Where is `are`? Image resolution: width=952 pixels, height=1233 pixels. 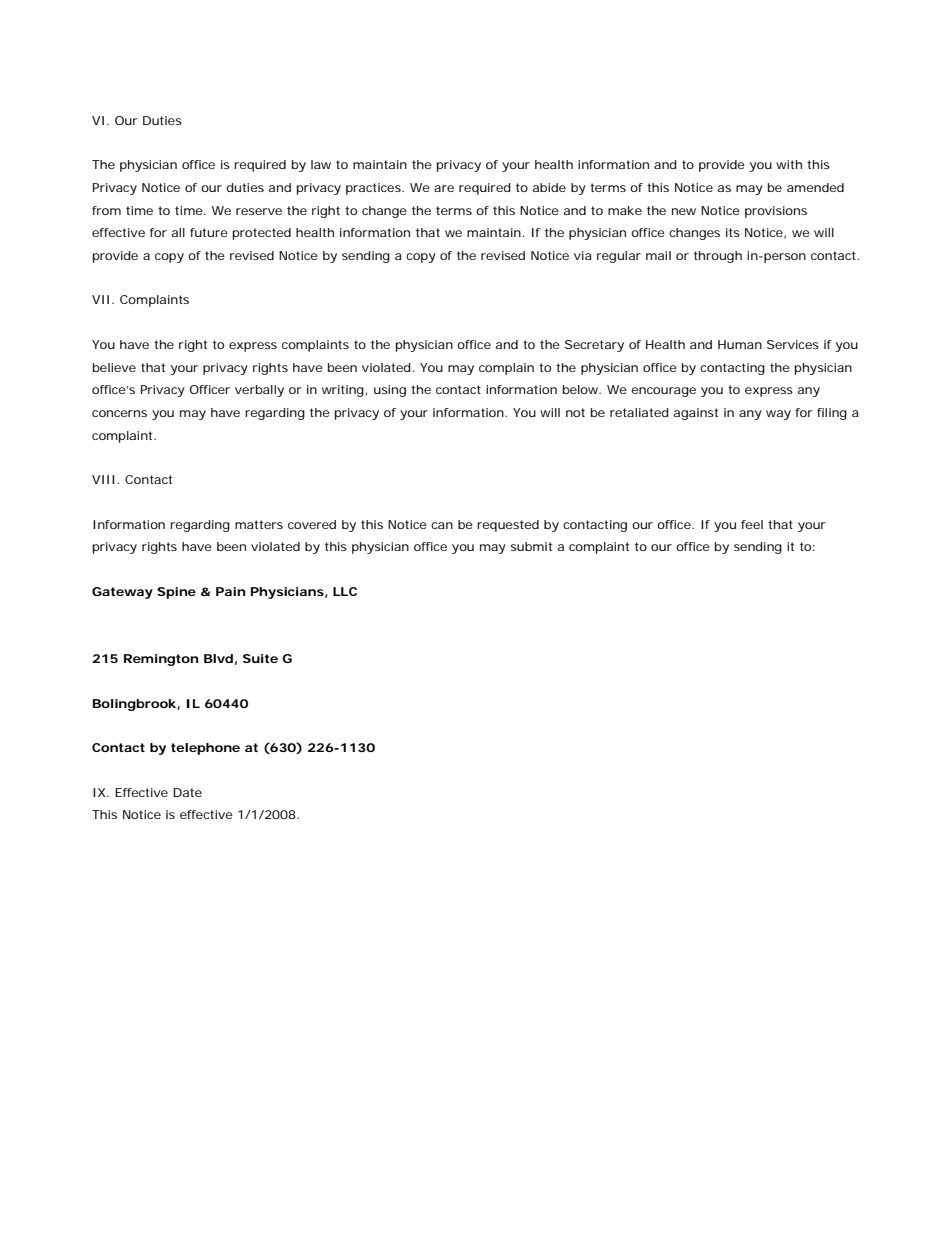 are is located at coordinates (444, 188).
